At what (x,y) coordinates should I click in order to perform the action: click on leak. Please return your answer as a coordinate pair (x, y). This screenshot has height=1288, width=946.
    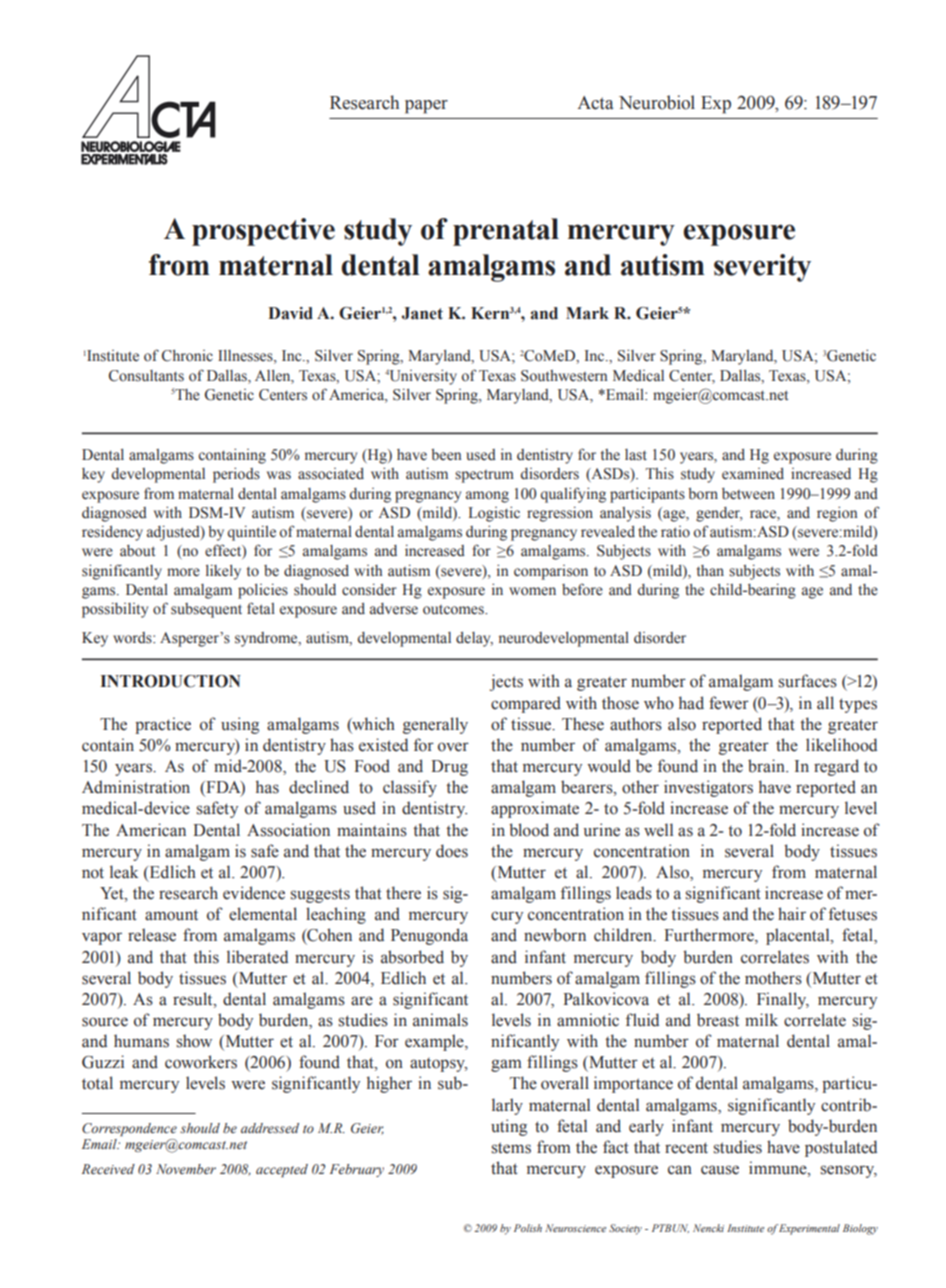
    Looking at the image, I should click on (124, 872).
